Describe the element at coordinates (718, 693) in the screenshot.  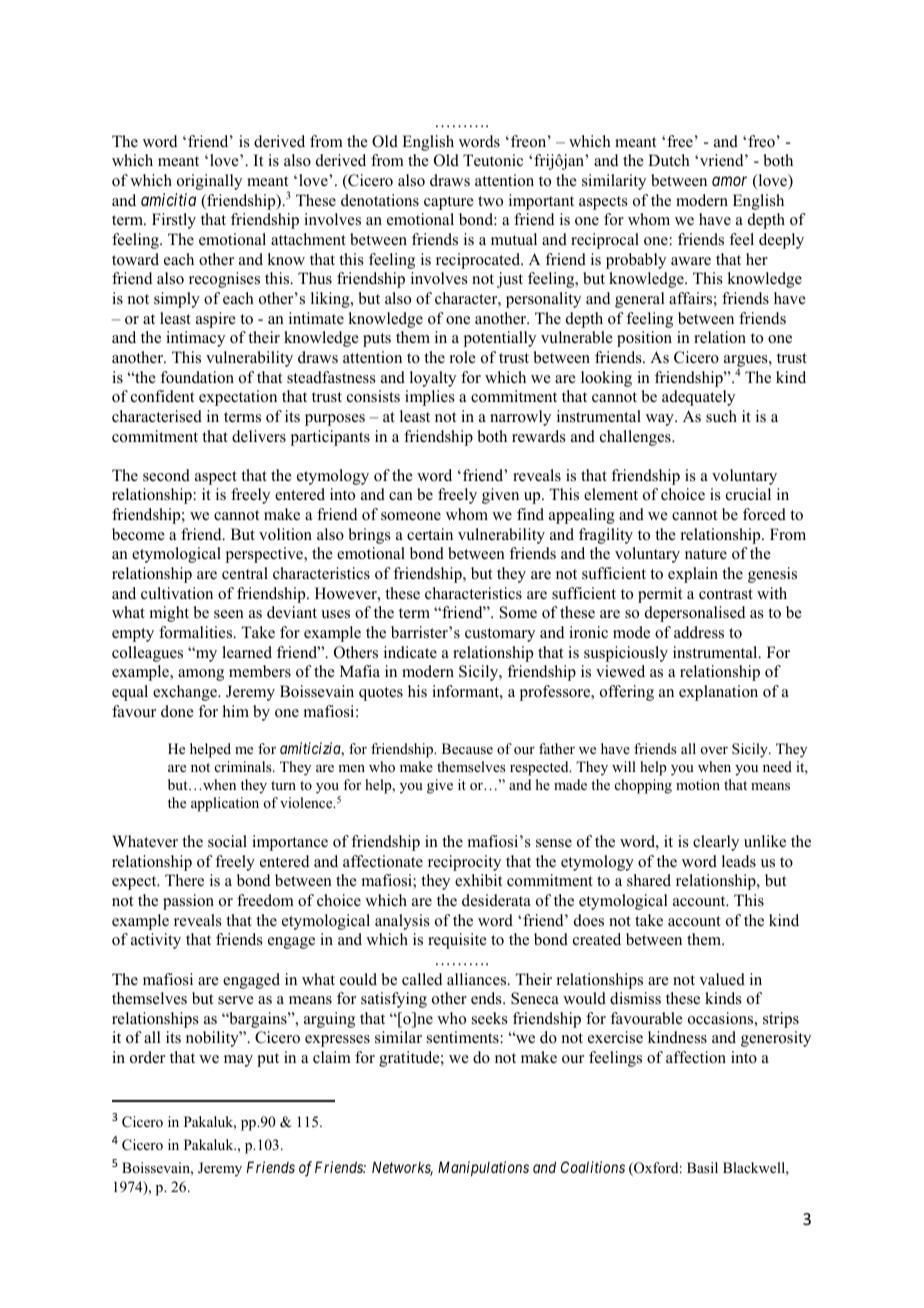
I see `explanation` at that location.
